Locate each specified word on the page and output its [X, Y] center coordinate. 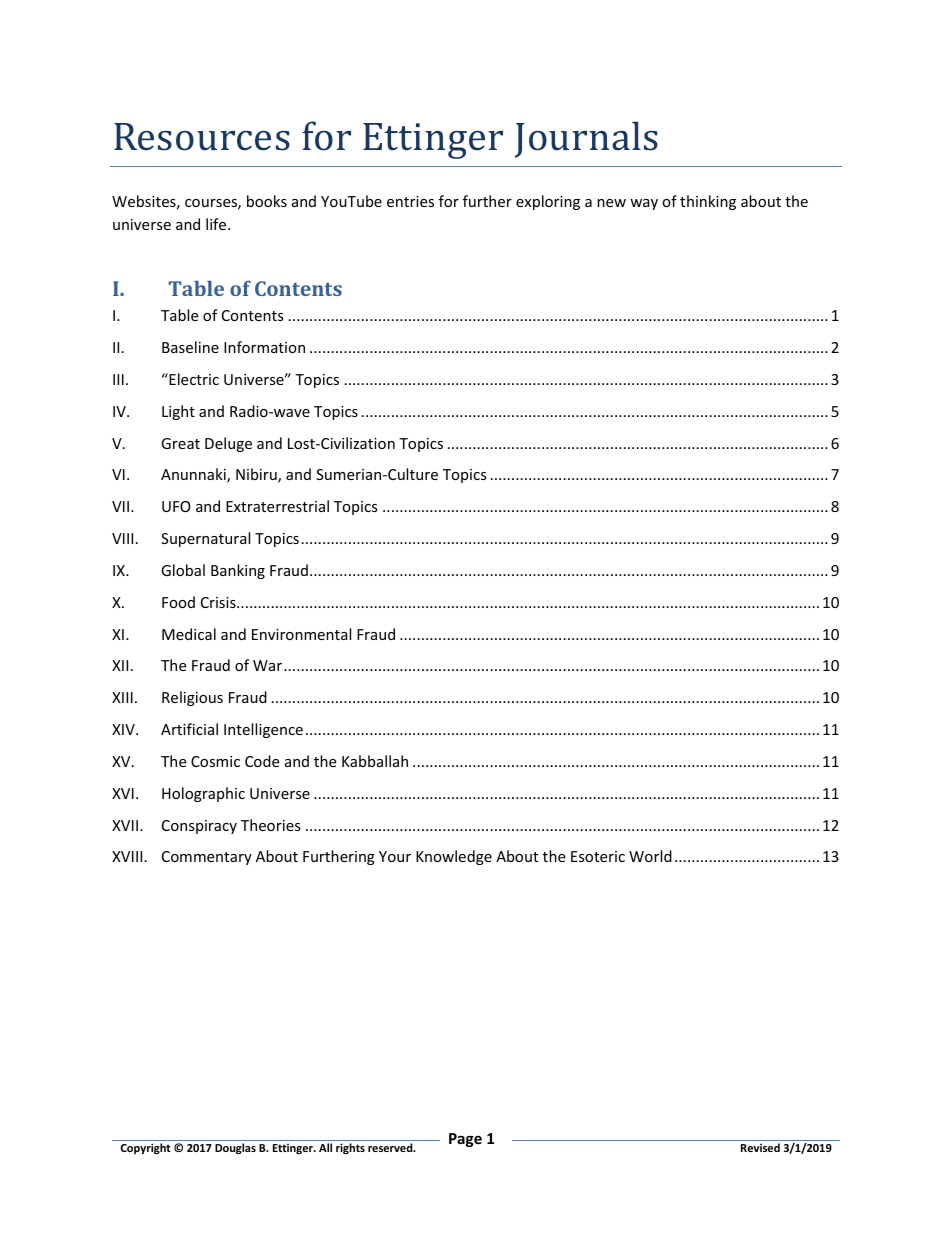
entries [410, 201]
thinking [708, 202]
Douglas [235, 1149]
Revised [760, 1147]
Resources [202, 137]
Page [465, 1140]
